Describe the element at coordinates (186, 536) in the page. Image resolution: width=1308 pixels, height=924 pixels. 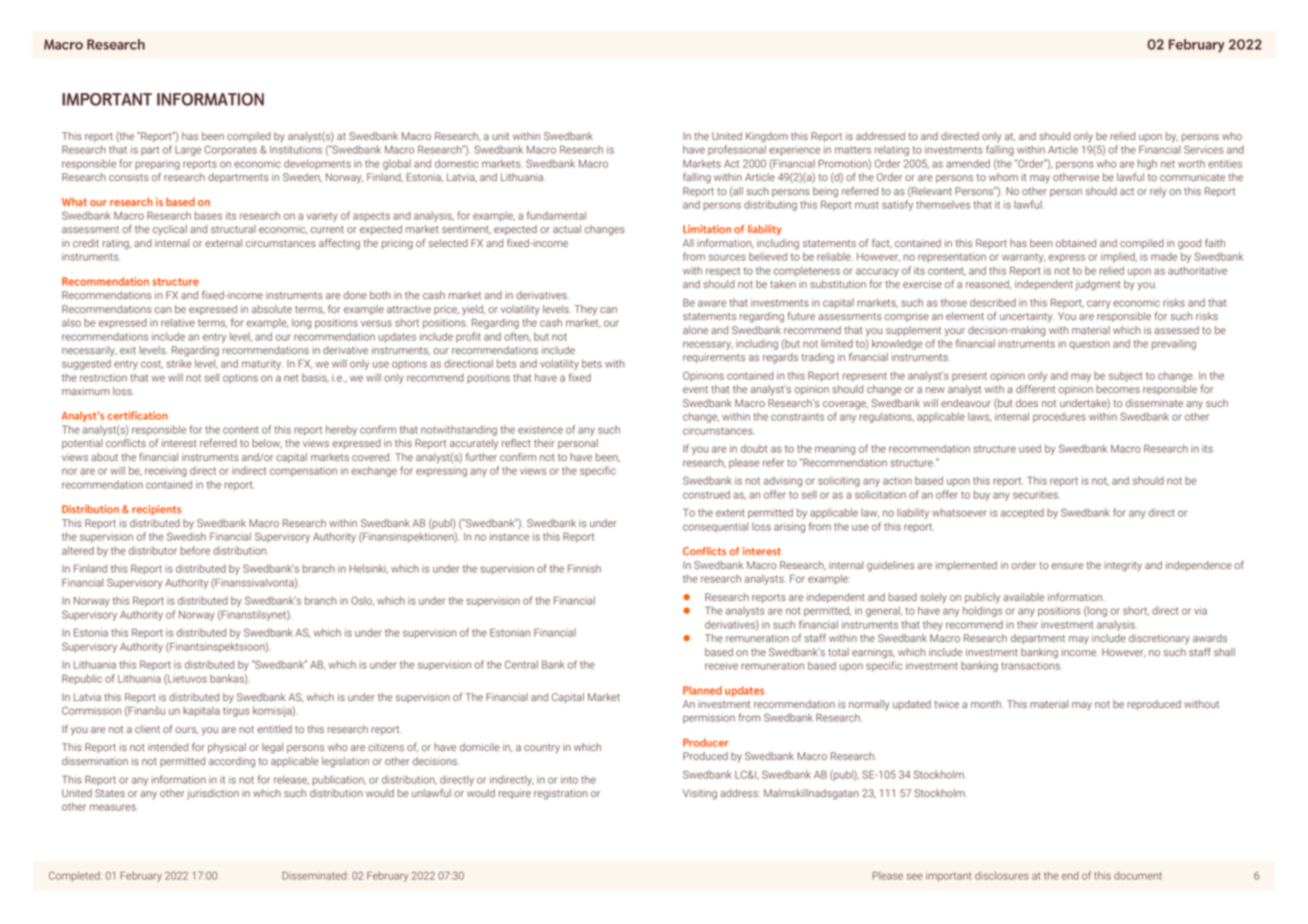
I see `Swedish` at that location.
